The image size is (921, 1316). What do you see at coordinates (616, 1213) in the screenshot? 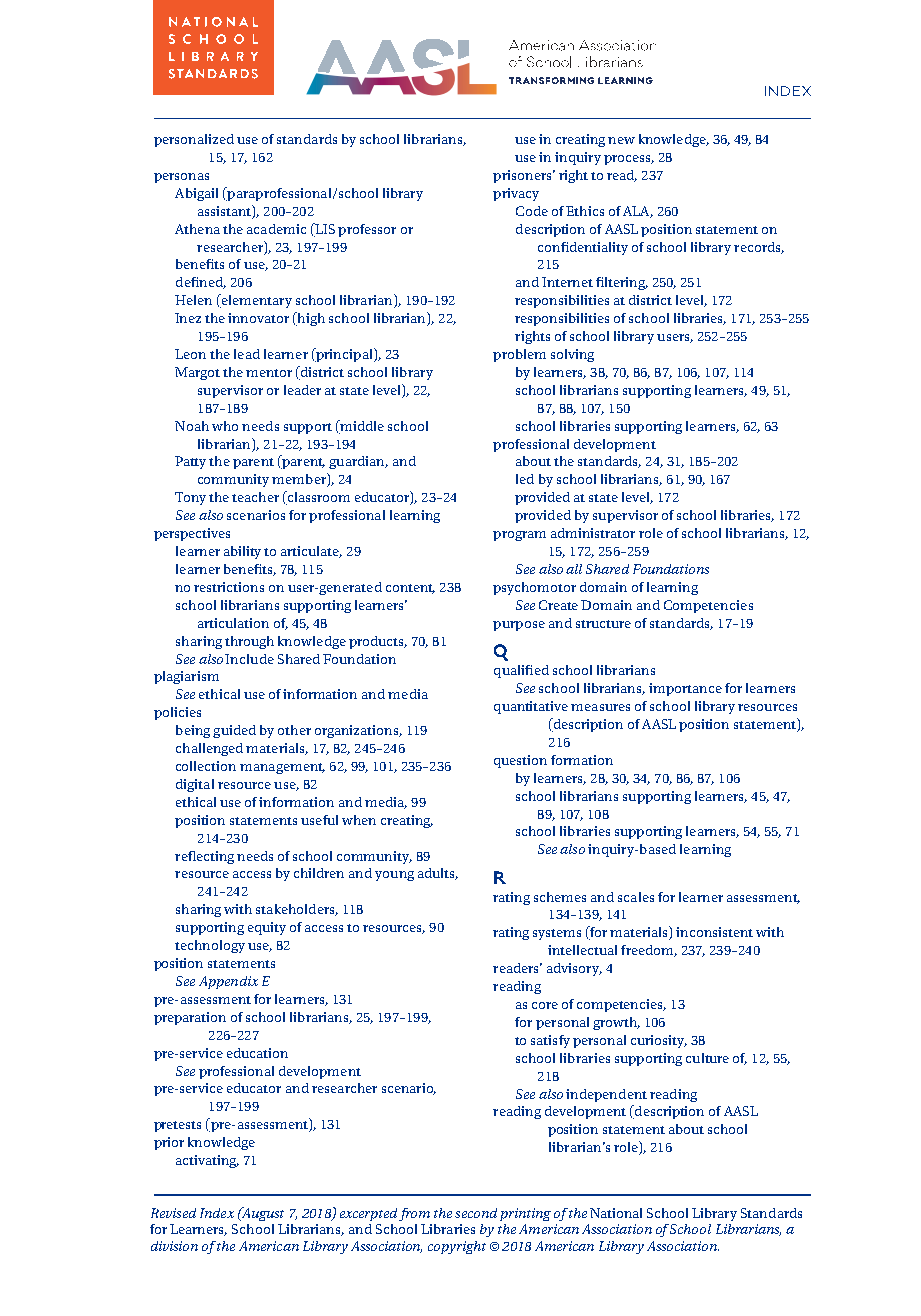
I see `National` at bounding box center [616, 1213].
